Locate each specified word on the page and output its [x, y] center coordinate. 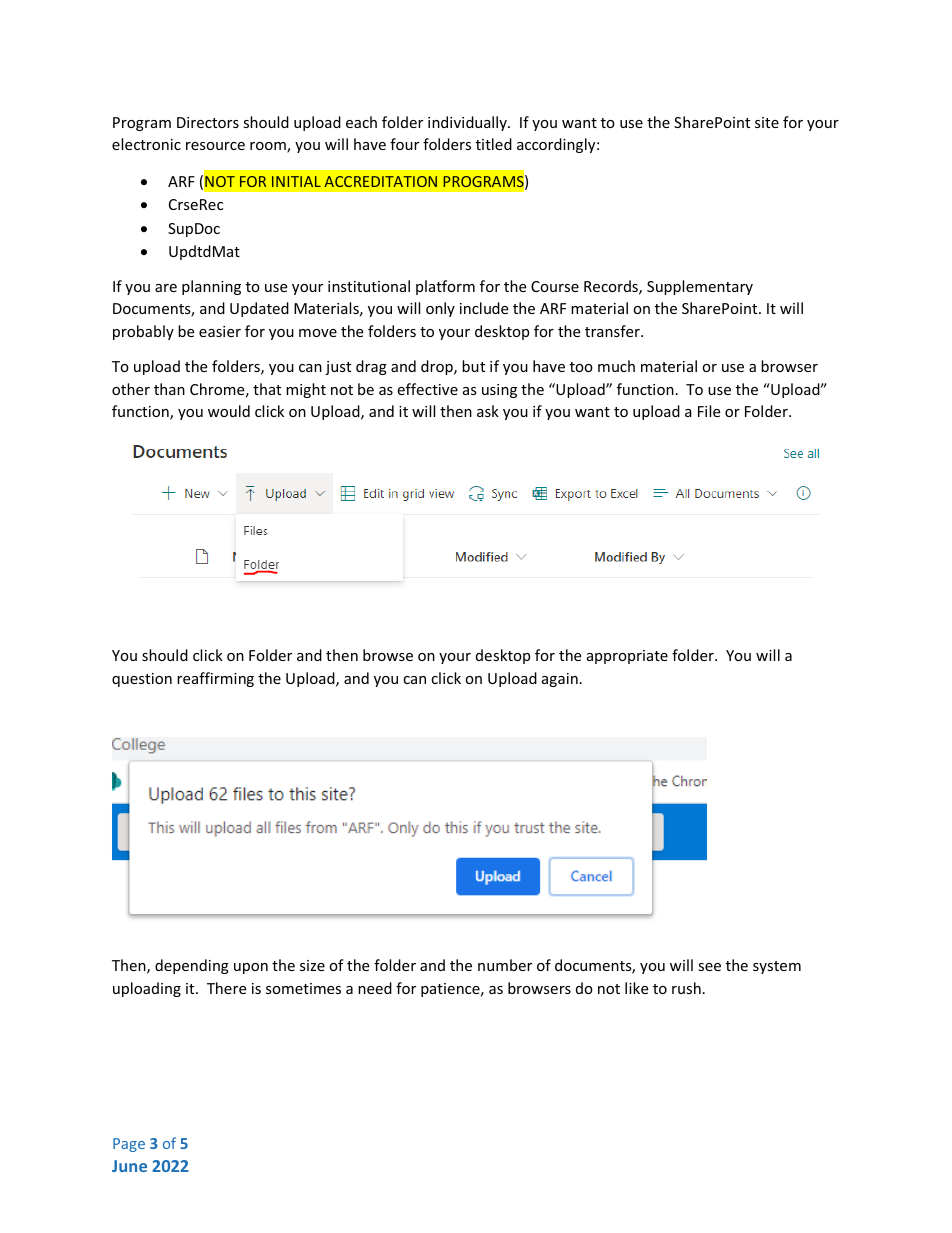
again [560, 680]
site [767, 122]
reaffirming [215, 679]
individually [468, 123]
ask [488, 411]
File [709, 411]
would [229, 411]
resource [215, 146]
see [709, 967]
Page [129, 1145]
